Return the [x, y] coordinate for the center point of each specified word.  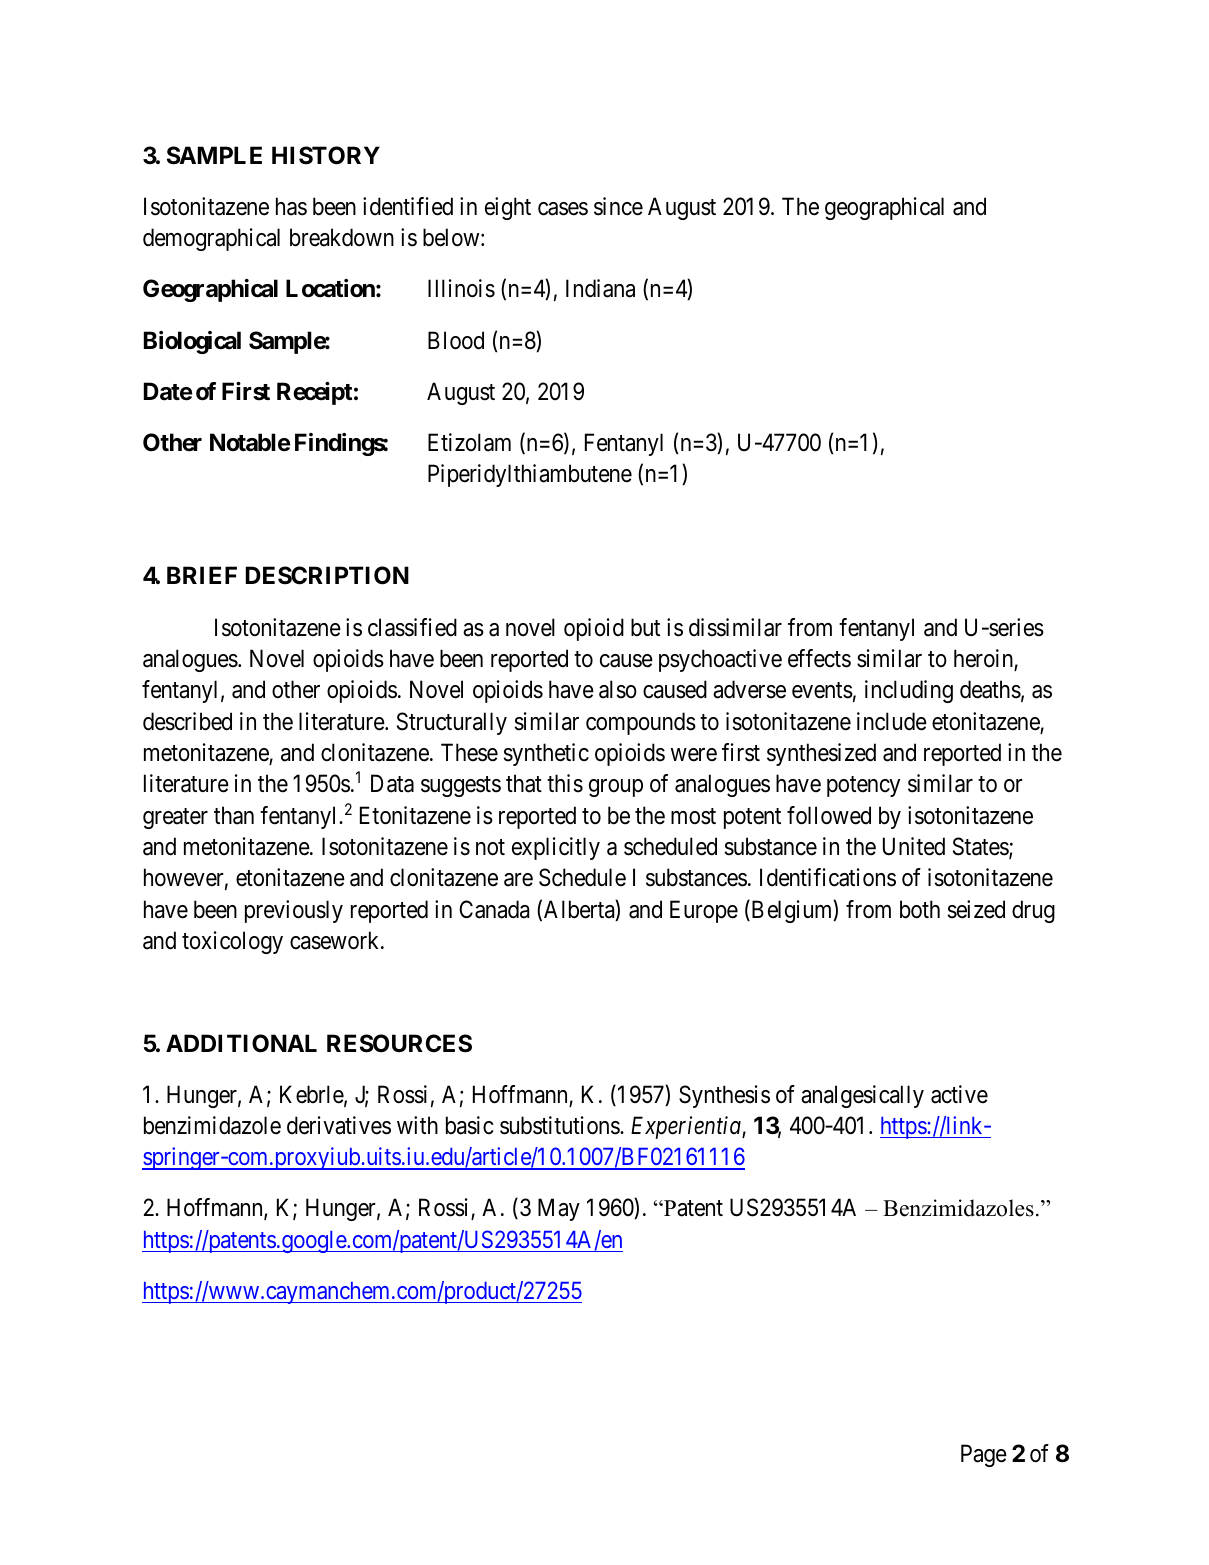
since [618, 206]
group [616, 788]
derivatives [339, 1125]
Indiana [600, 288]
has [291, 206]
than [234, 815]
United [914, 846]
